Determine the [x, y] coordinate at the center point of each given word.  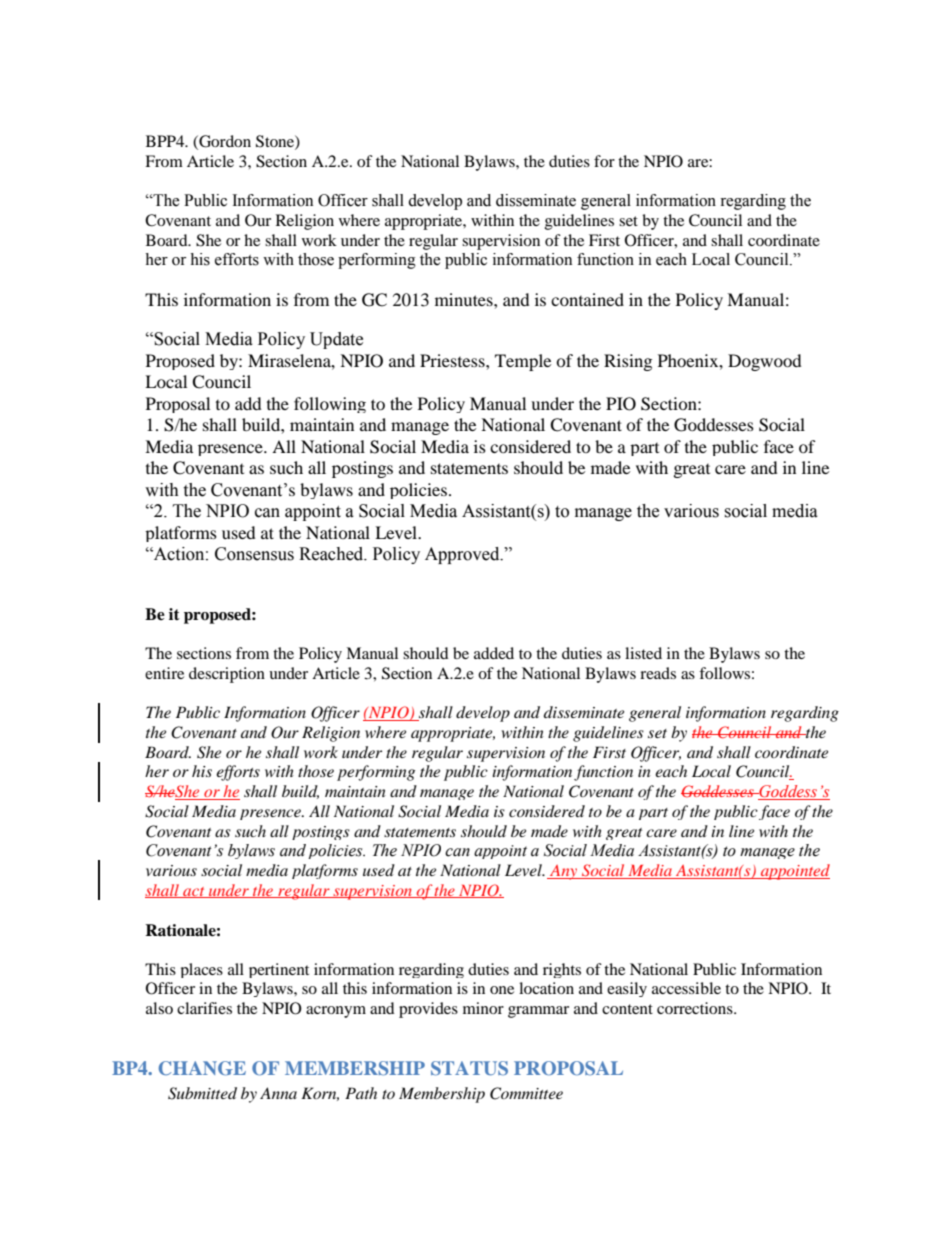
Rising [628, 362]
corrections [696, 1008]
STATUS [469, 1068]
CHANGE [202, 1068]
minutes [465, 299]
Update [336, 340]
